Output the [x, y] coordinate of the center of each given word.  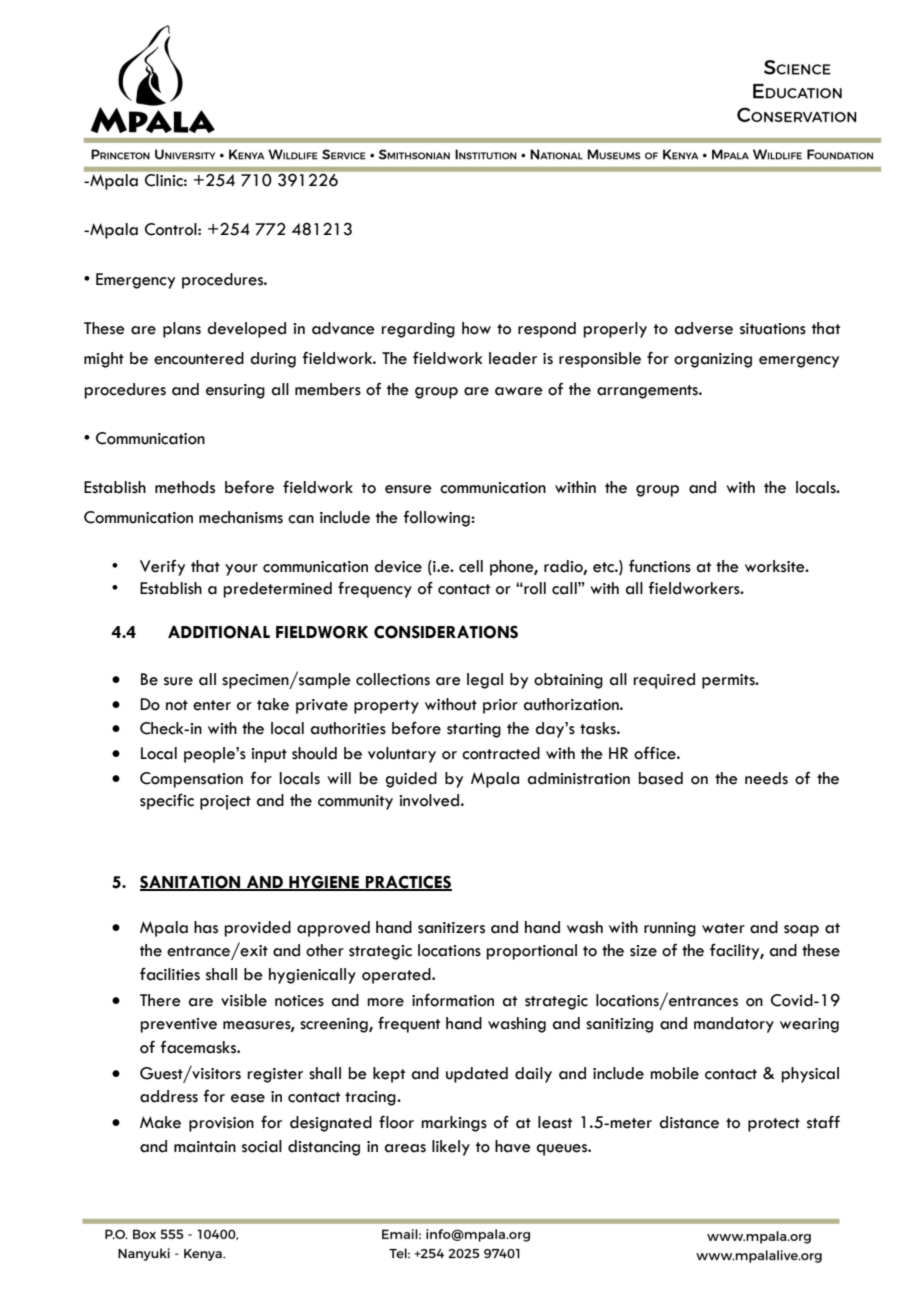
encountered [199, 358]
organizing [713, 360]
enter [212, 705]
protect [774, 1125]
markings [454, 1124]
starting [474, 730]
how [476, 328]
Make [160, 1122]
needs [766, 778]
